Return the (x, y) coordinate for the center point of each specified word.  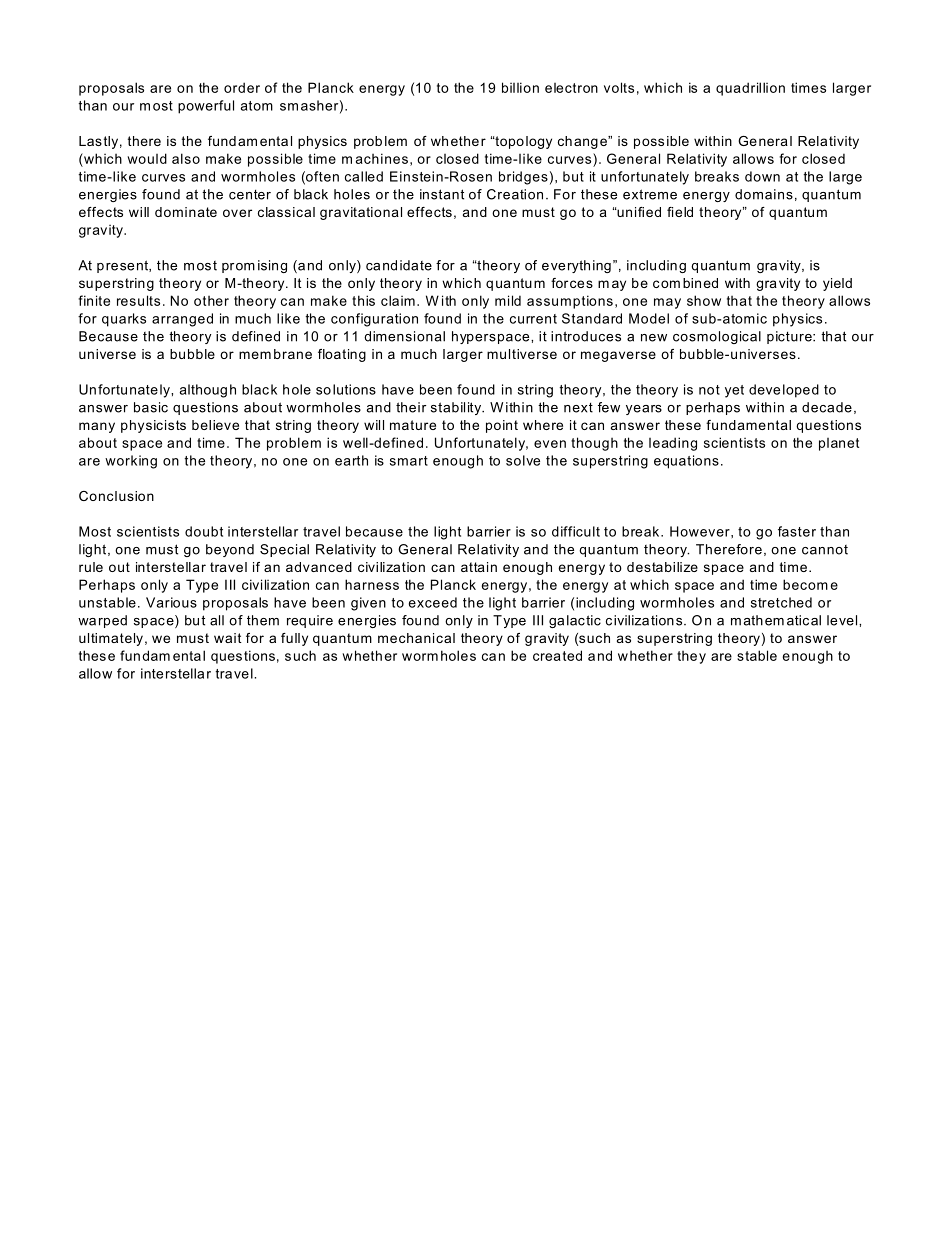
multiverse (522, 354)
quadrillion (750, 89)
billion (520, 87)
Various (171, 602)
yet (734, 391)
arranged (182, 320)
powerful (206, 107)
